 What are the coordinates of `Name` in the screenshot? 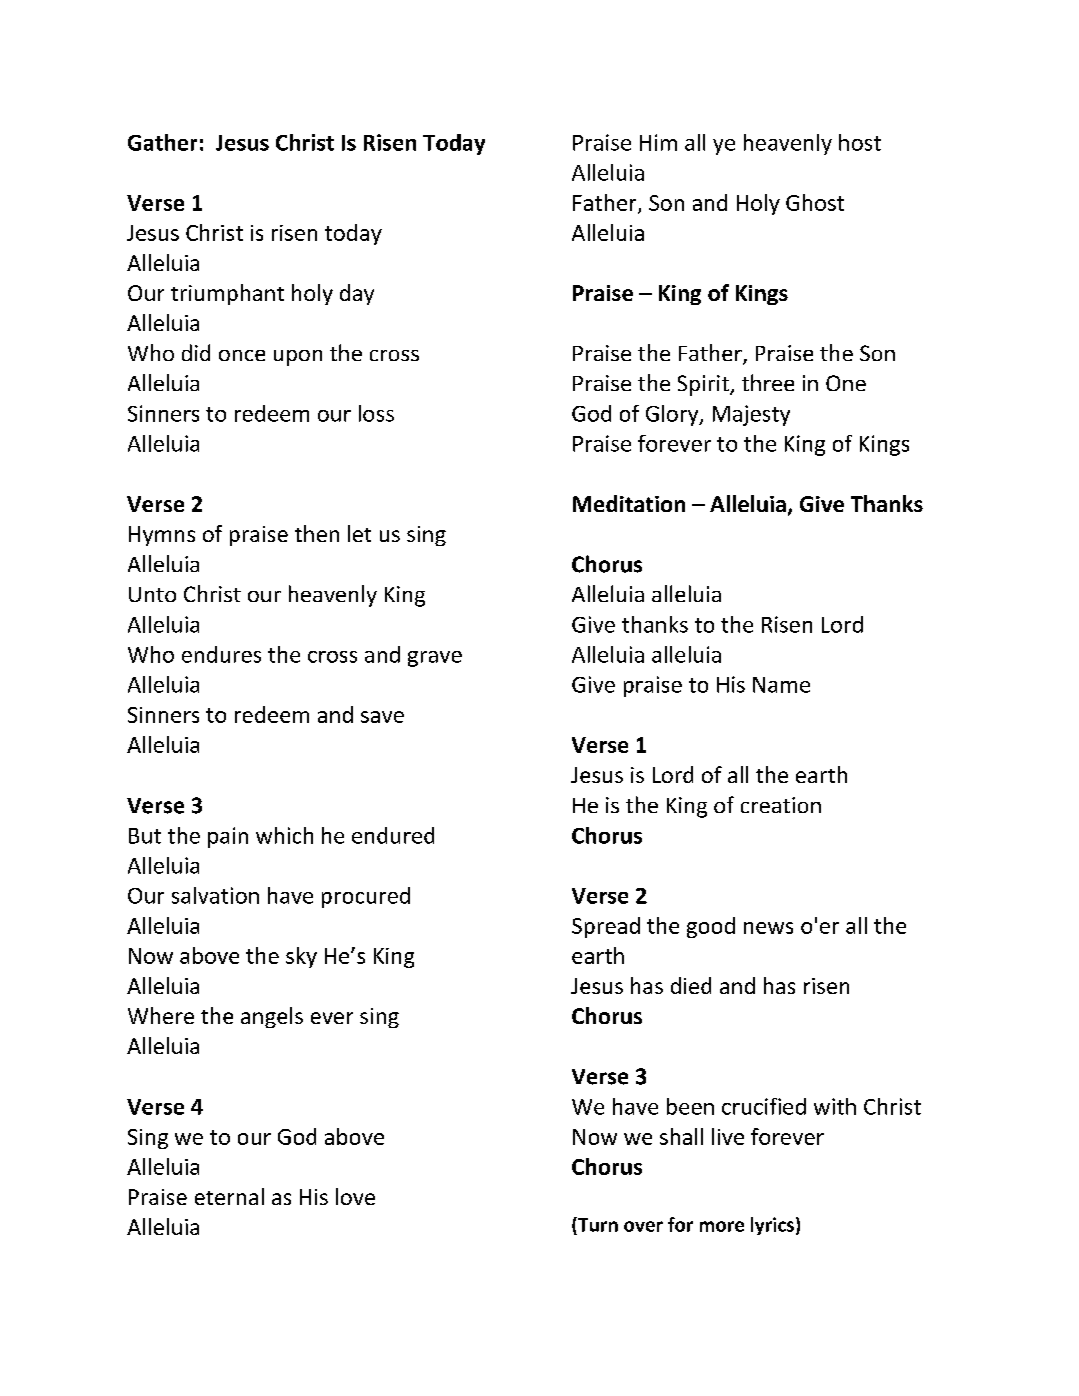 It's located at (781, 685).
